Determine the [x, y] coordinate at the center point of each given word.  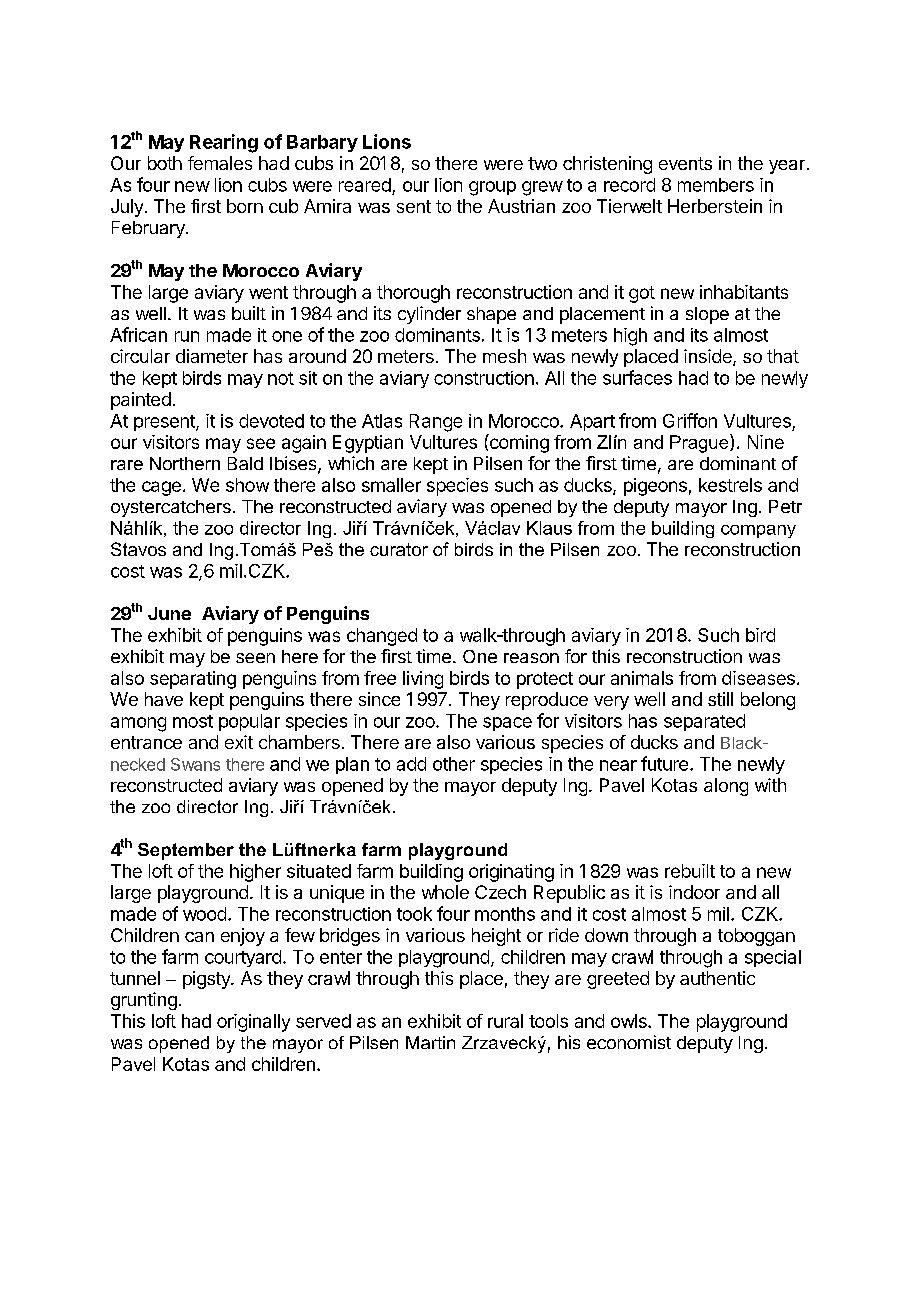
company [758, 531]
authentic [717, 978]
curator [399, 549]
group [492, 188]
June [169, 613]
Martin [430, 1042]
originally [253, 1023]
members [716, 185]
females [220, 163]
